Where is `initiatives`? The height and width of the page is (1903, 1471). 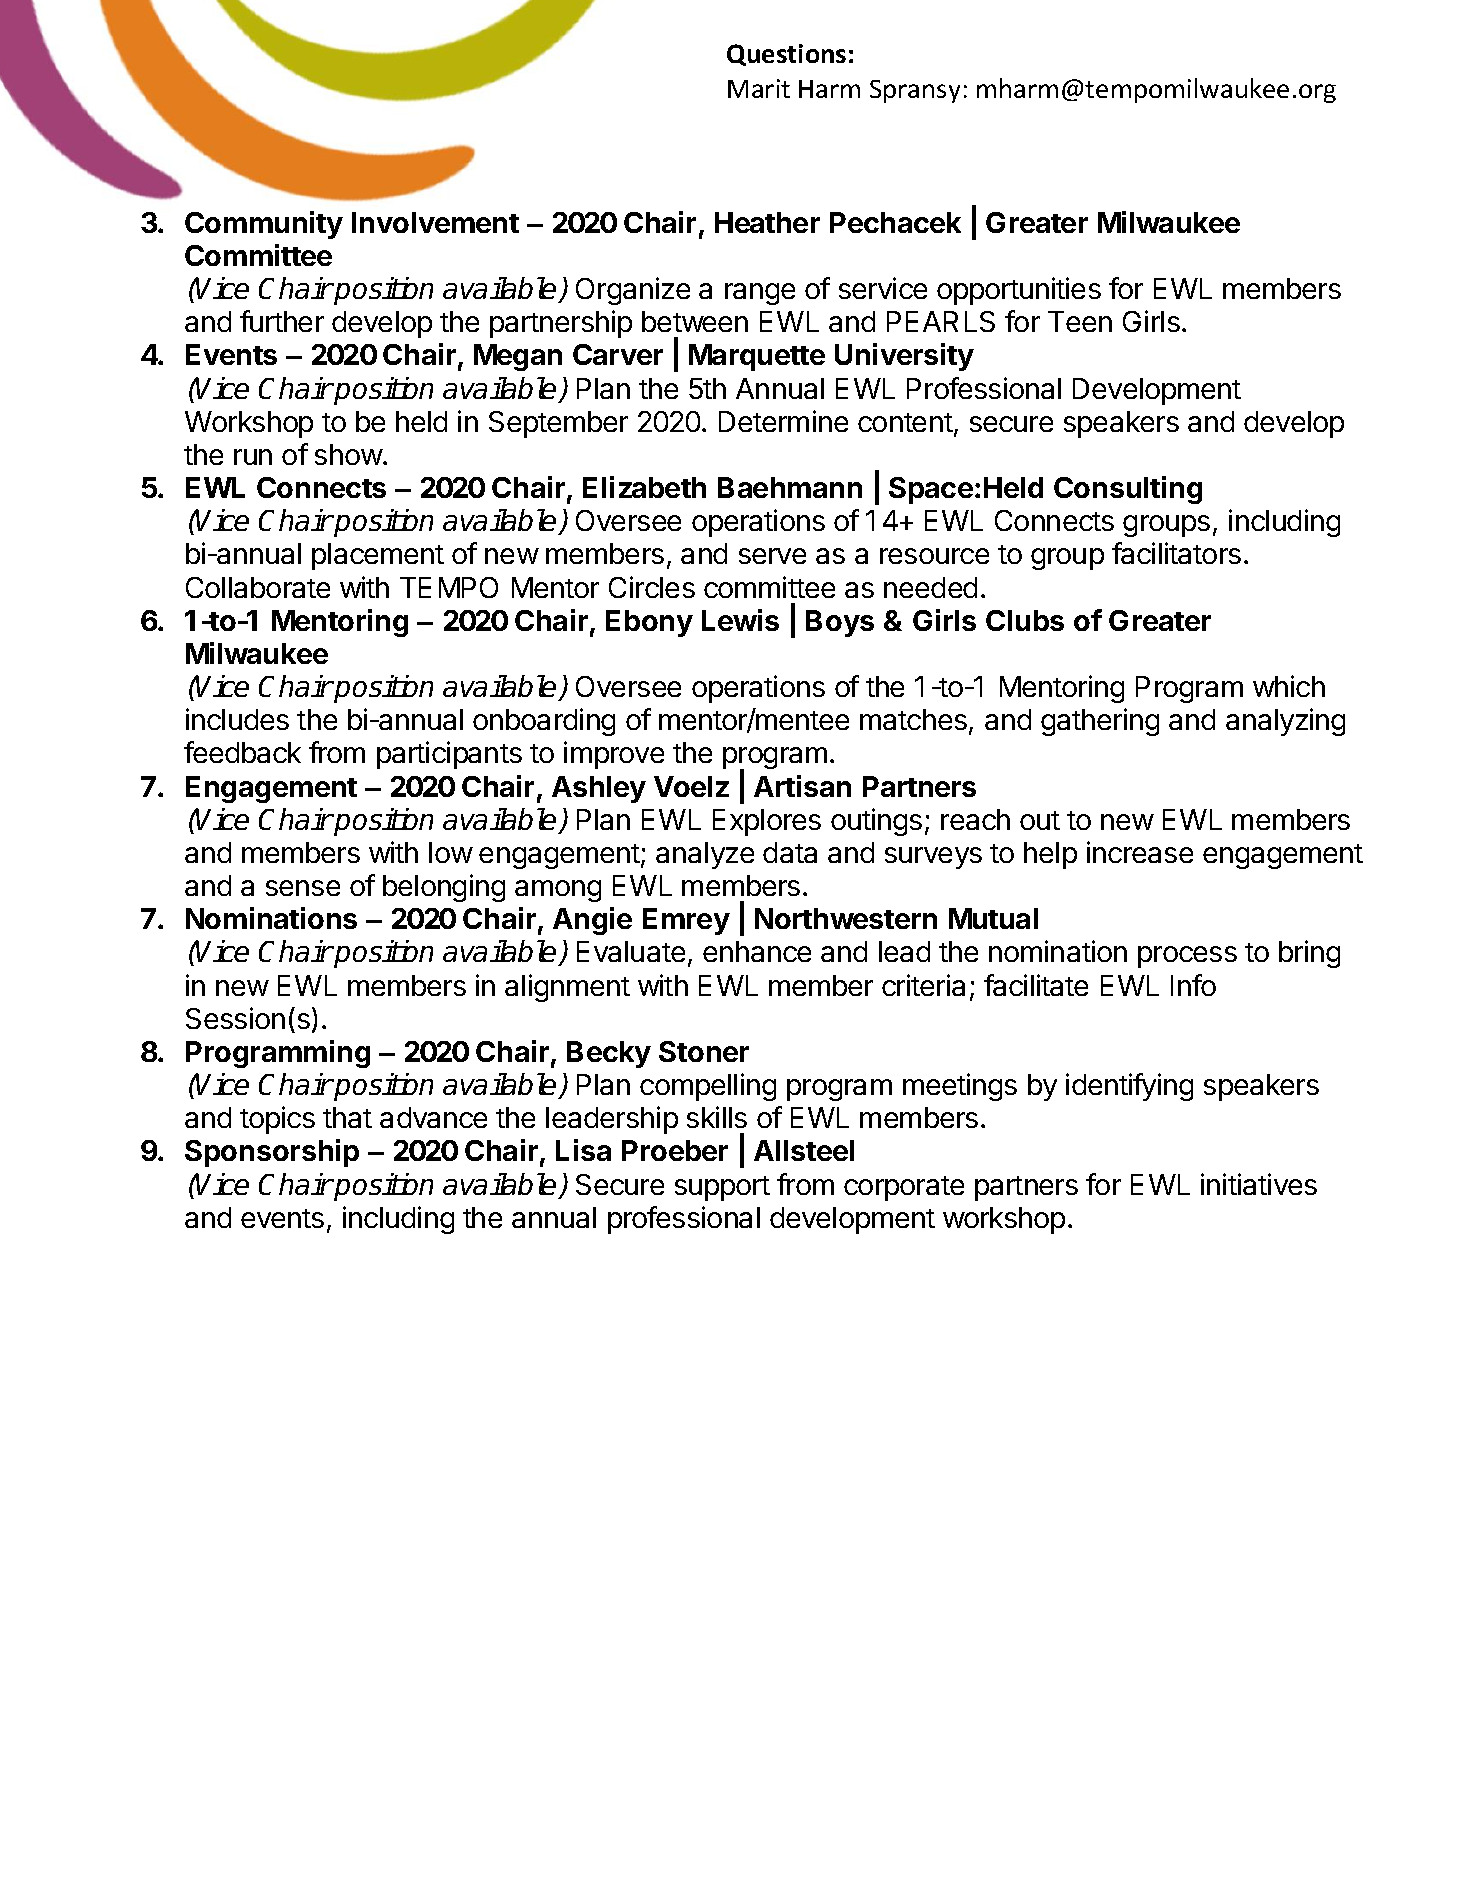
initiatives is located at coordinates (1259, 1184).
